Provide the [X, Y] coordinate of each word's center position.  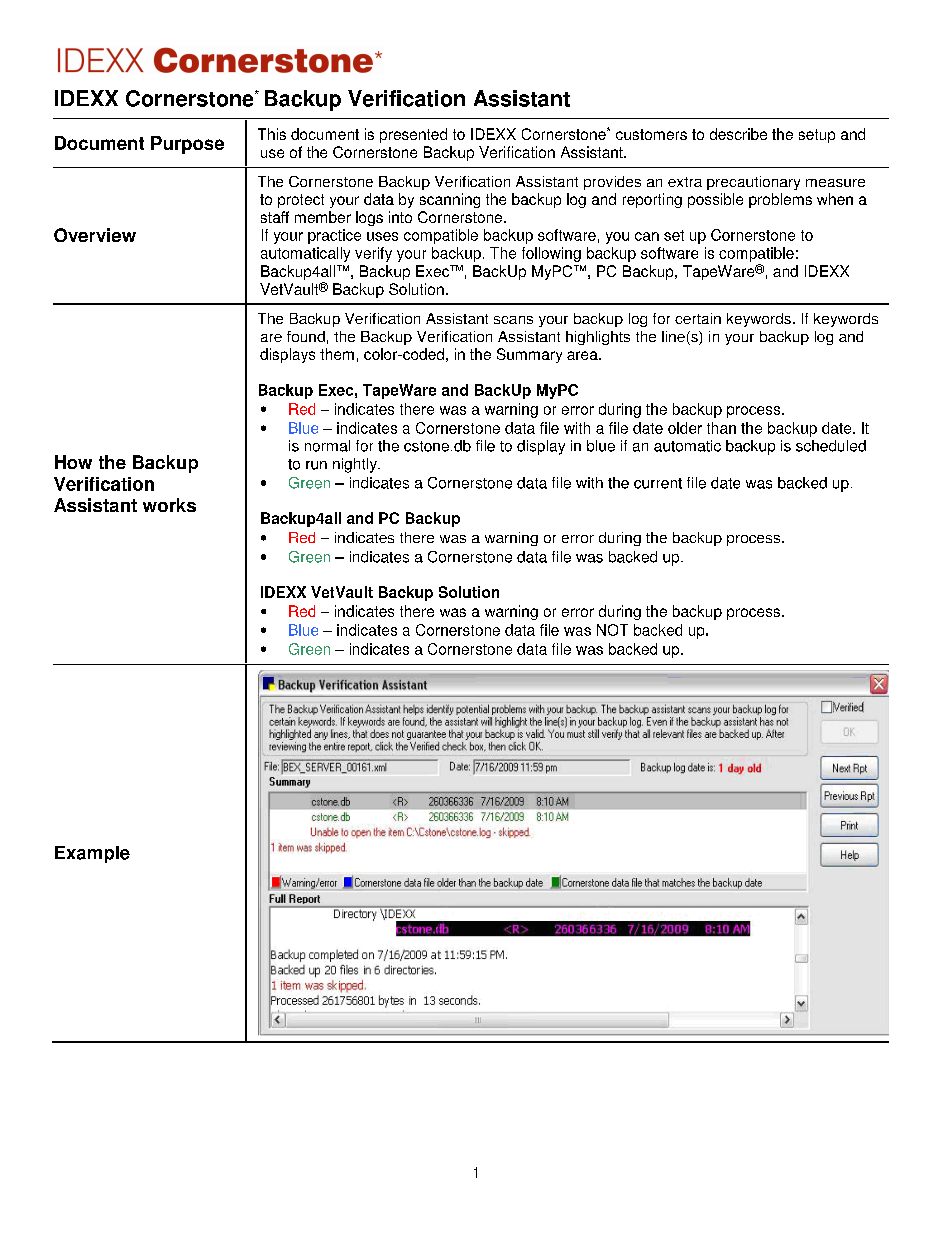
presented [413, 135]
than [721, 428]
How [73, 462]
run [316, 465]
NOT [612, 630]
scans [513, 320]
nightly [356, 465]
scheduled [831, 446]
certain [698, 318]
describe [738, 134]
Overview [95, 235]
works [169, 505]
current [658, 483]
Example [92, 854]
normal [327, 446]
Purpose [187, 145]
